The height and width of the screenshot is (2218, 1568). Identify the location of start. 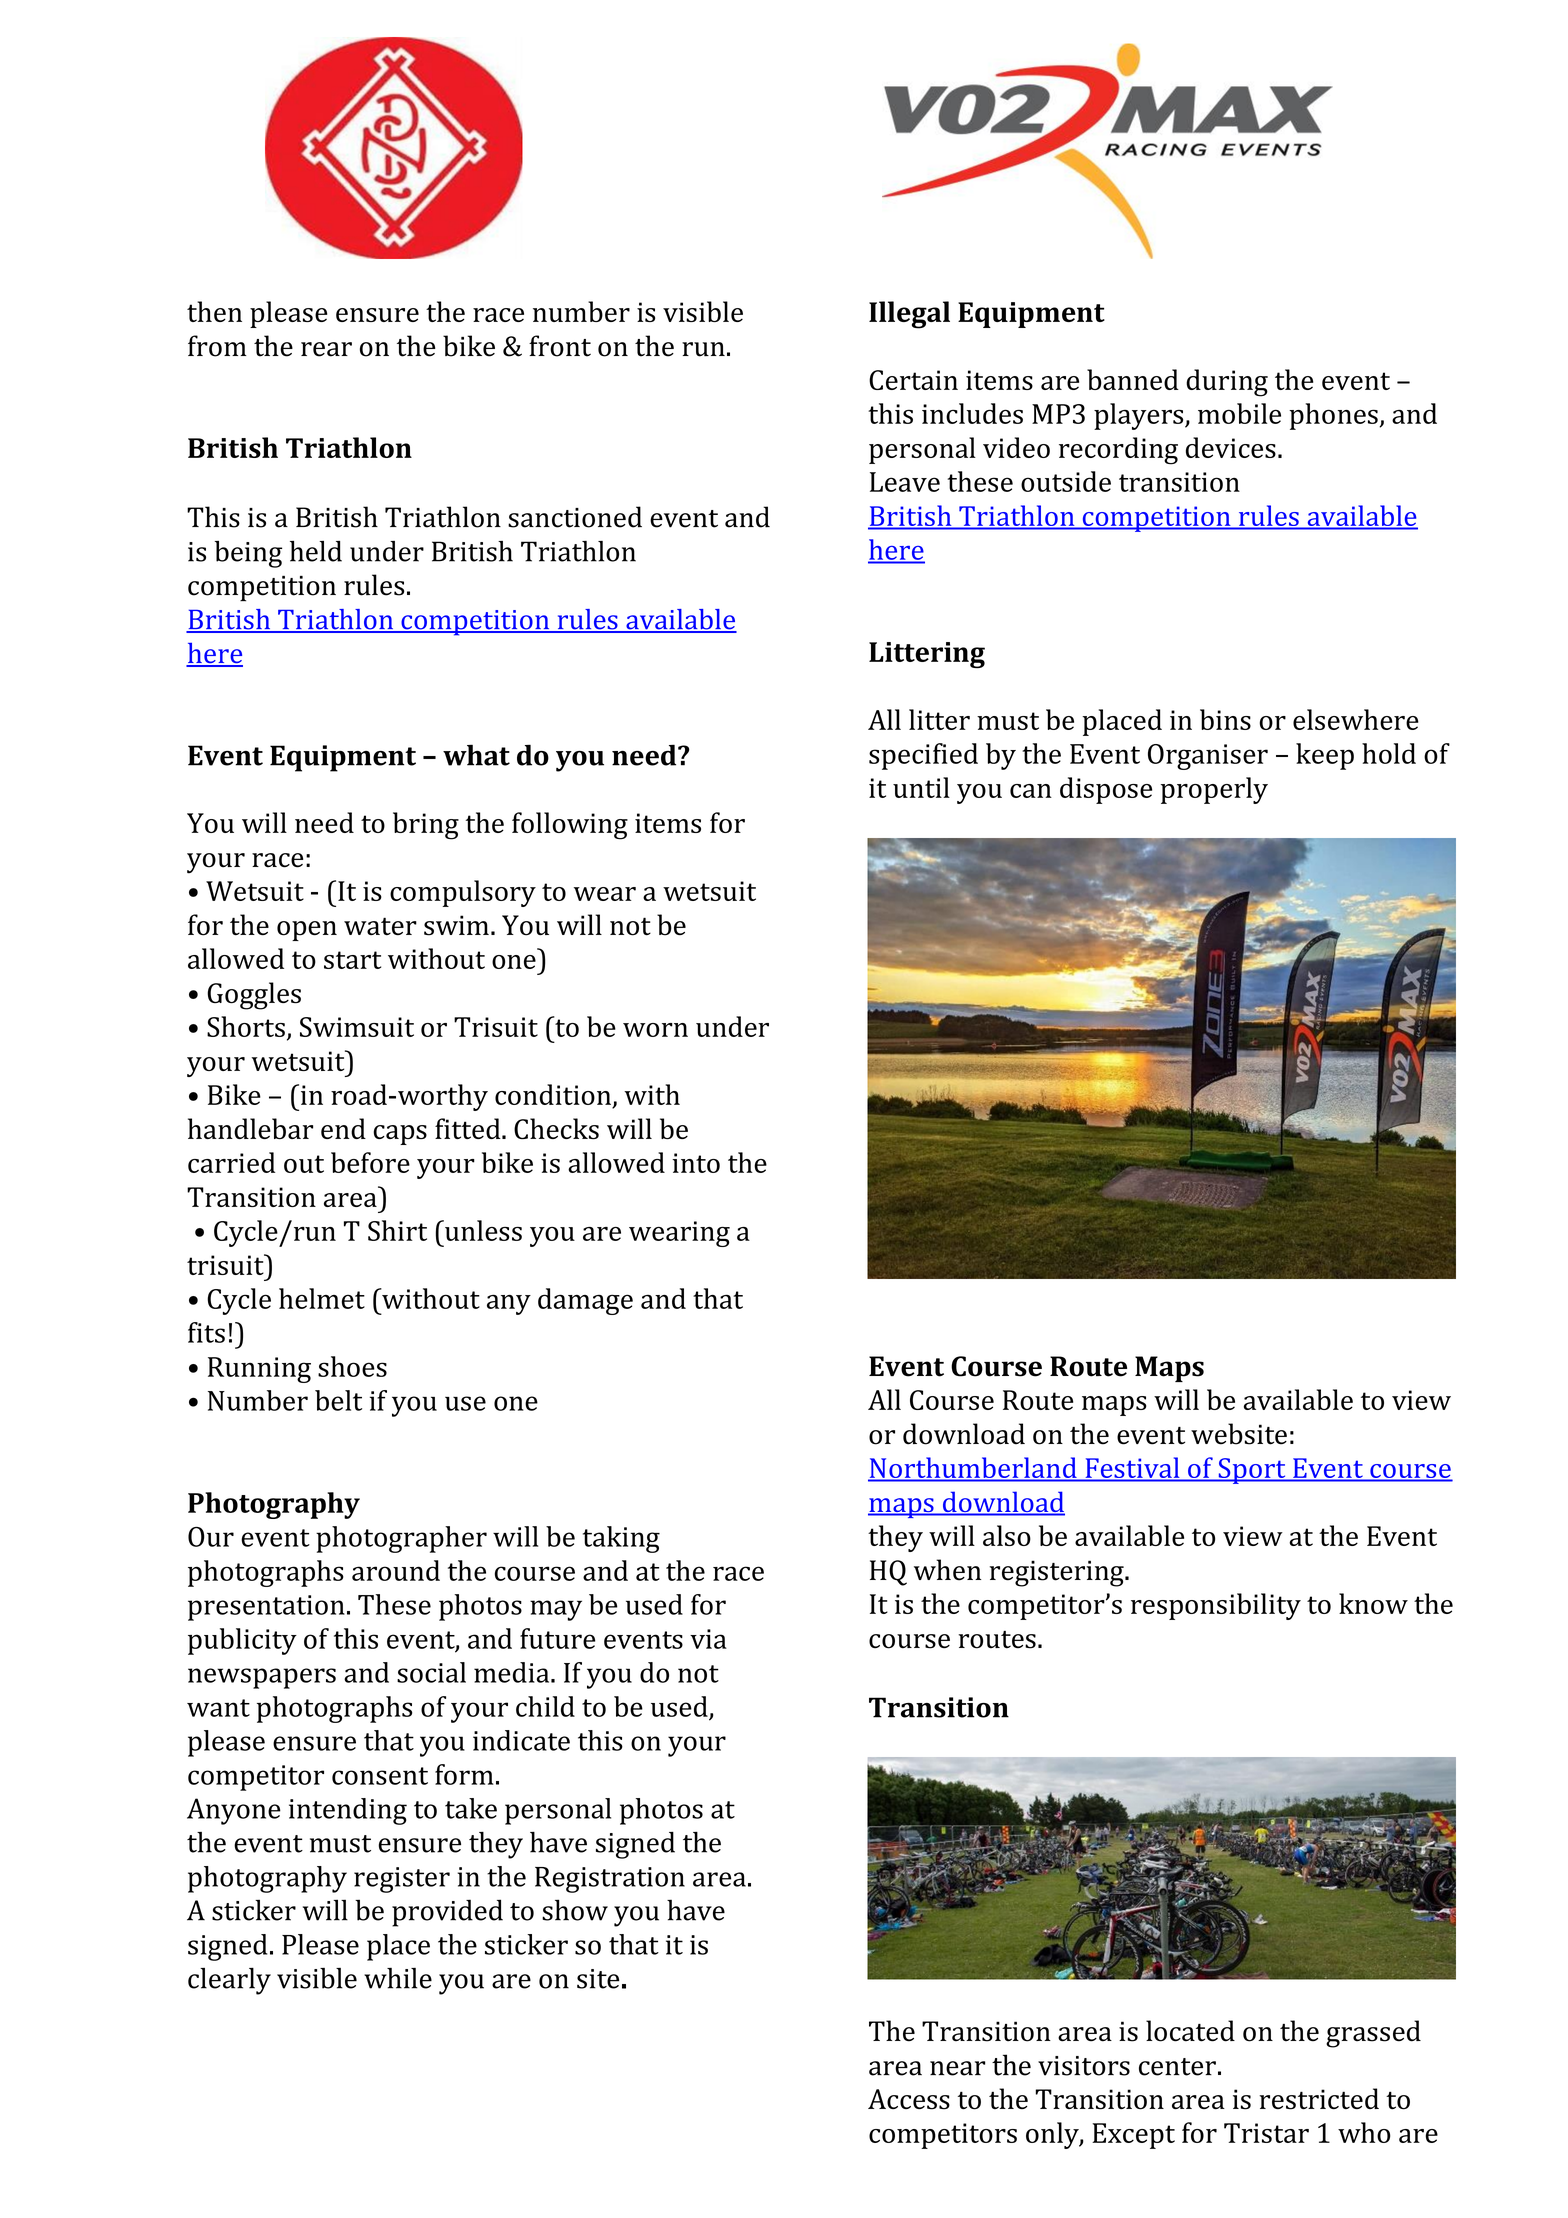
(352, 960).
